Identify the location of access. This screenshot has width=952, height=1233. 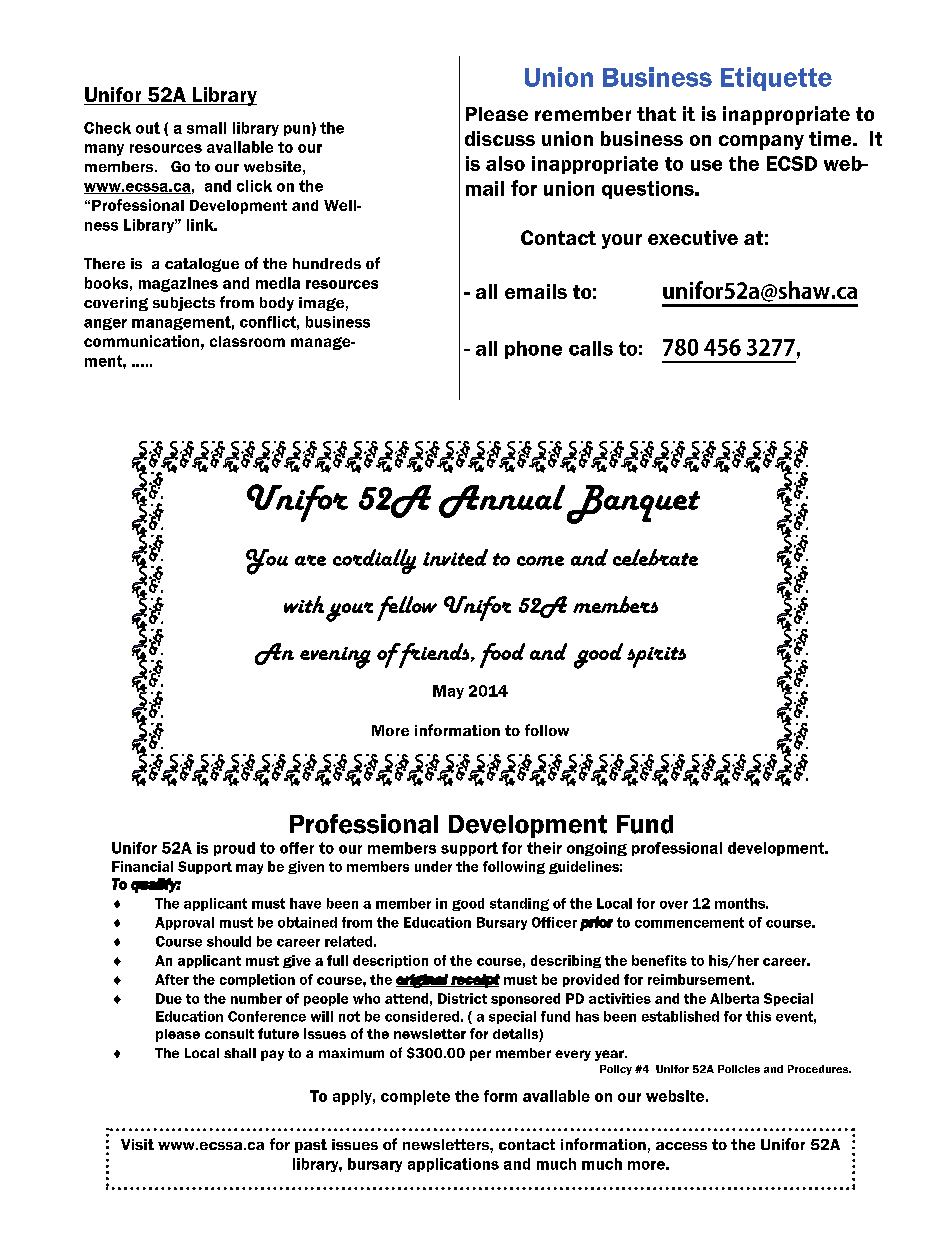
(681, 1146).
